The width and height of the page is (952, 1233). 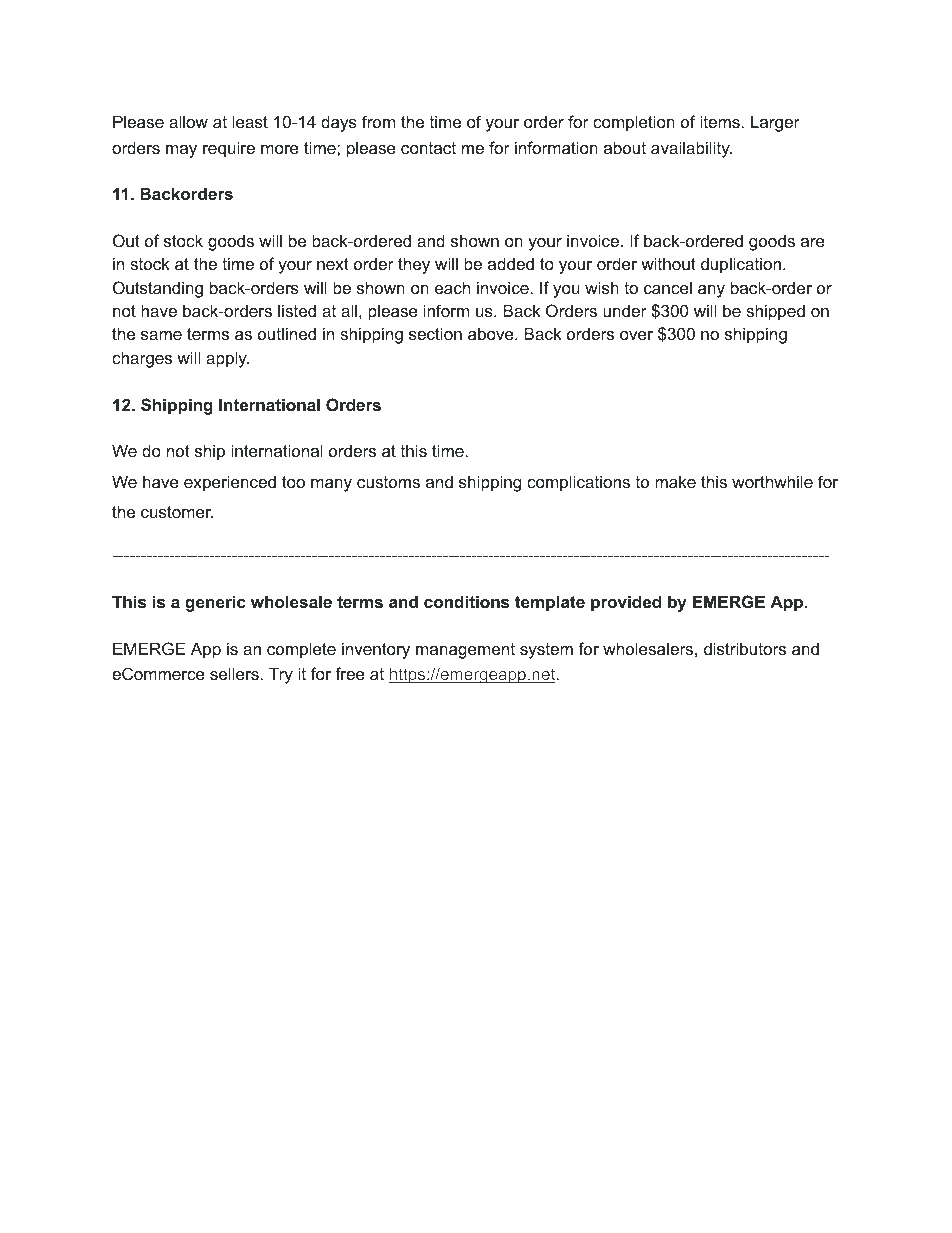 What do you see at coordinates (720, 121) in the page?
I see `items` at bounding box center [720, 121].
